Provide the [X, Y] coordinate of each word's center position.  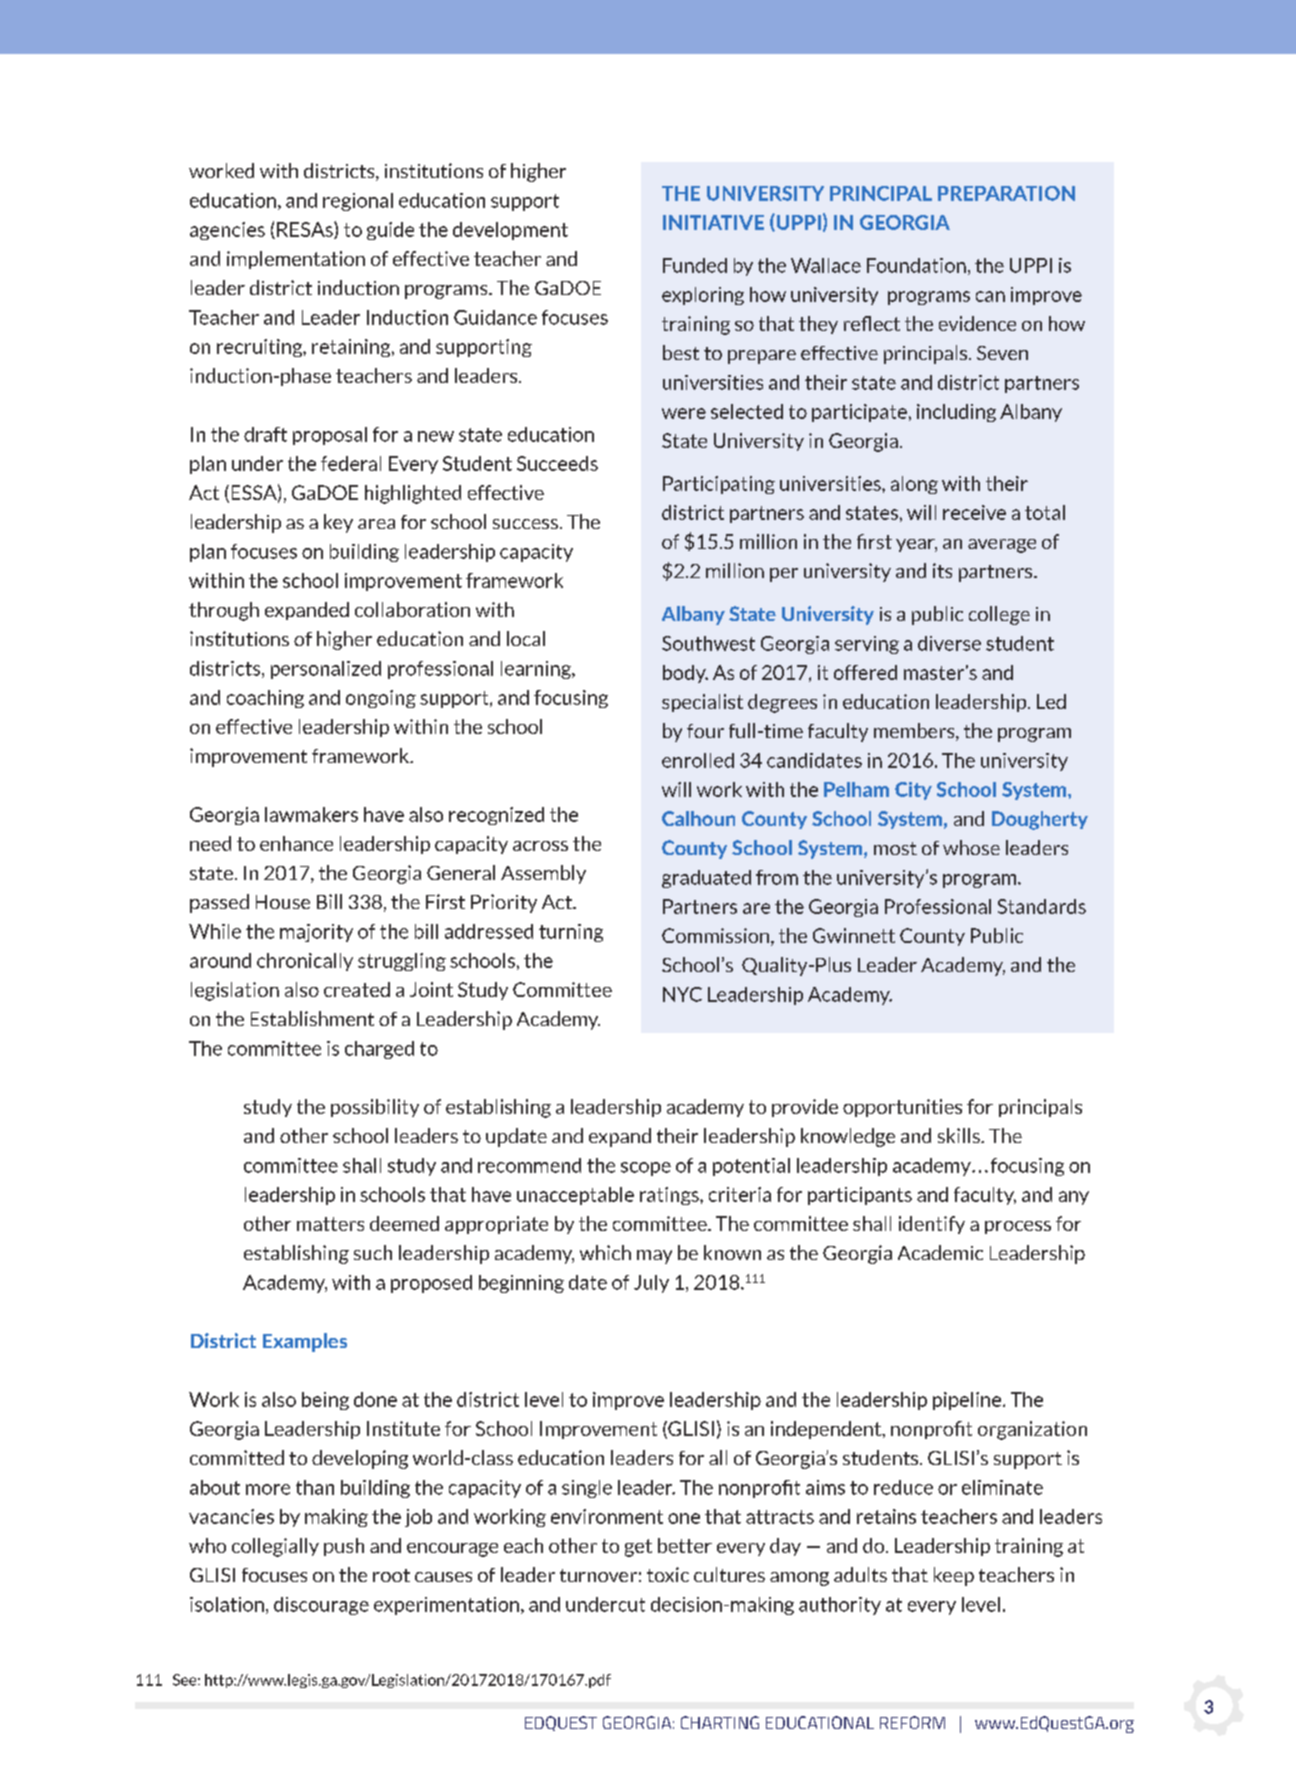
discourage [321, 1606]
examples [305, 1342]
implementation [296, 260]
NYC [682, 994]
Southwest [708, 643]
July [651, 1284]
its [942, 570]
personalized [326, 670]
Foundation [916, 265]
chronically [305, 962]
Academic [940, 1252]
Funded [695, 265]
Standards [1042, 906]
